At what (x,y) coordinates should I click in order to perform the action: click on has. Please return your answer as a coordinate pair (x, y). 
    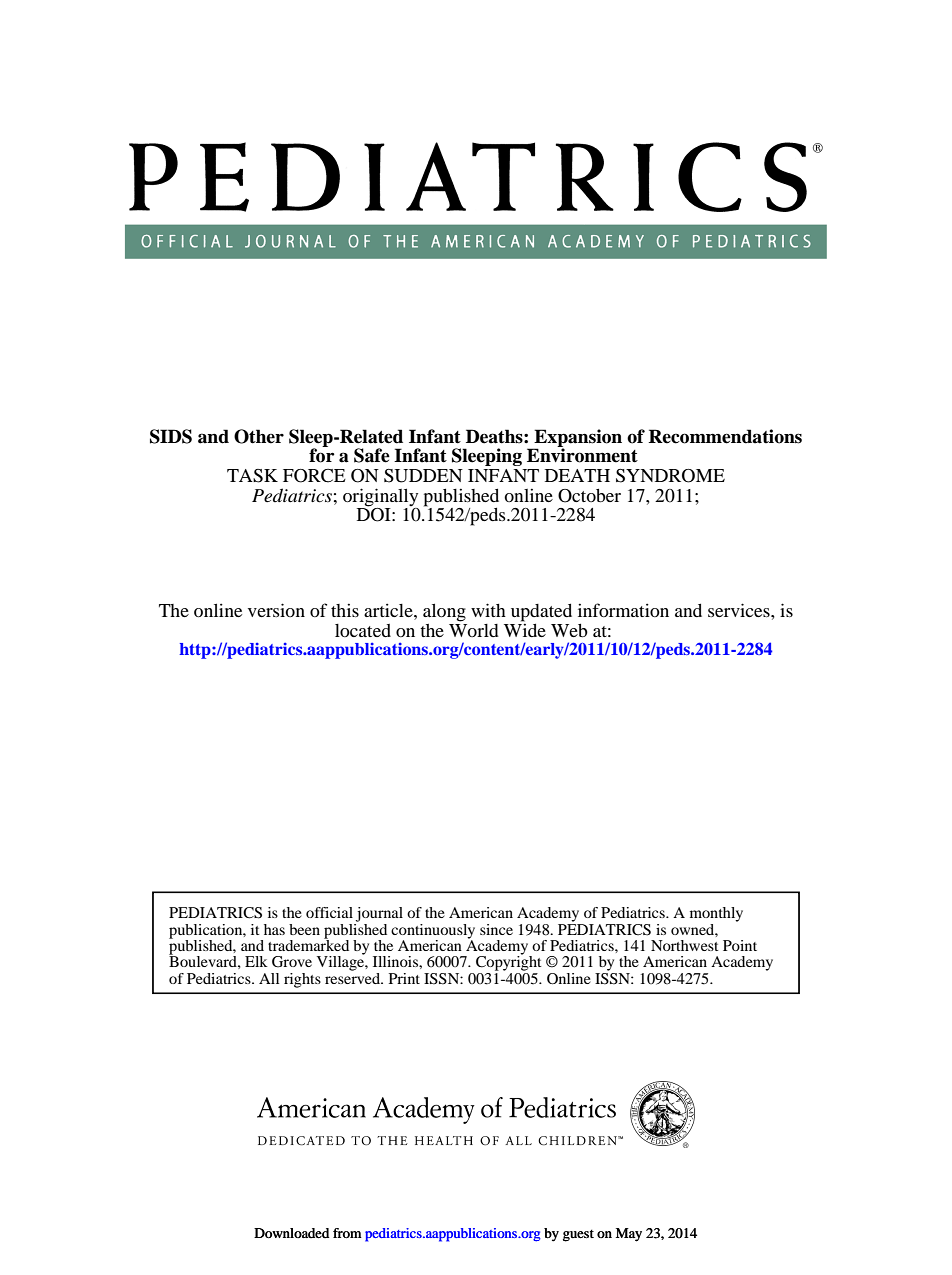
    Looking at the image, I should click on (274, 929).
